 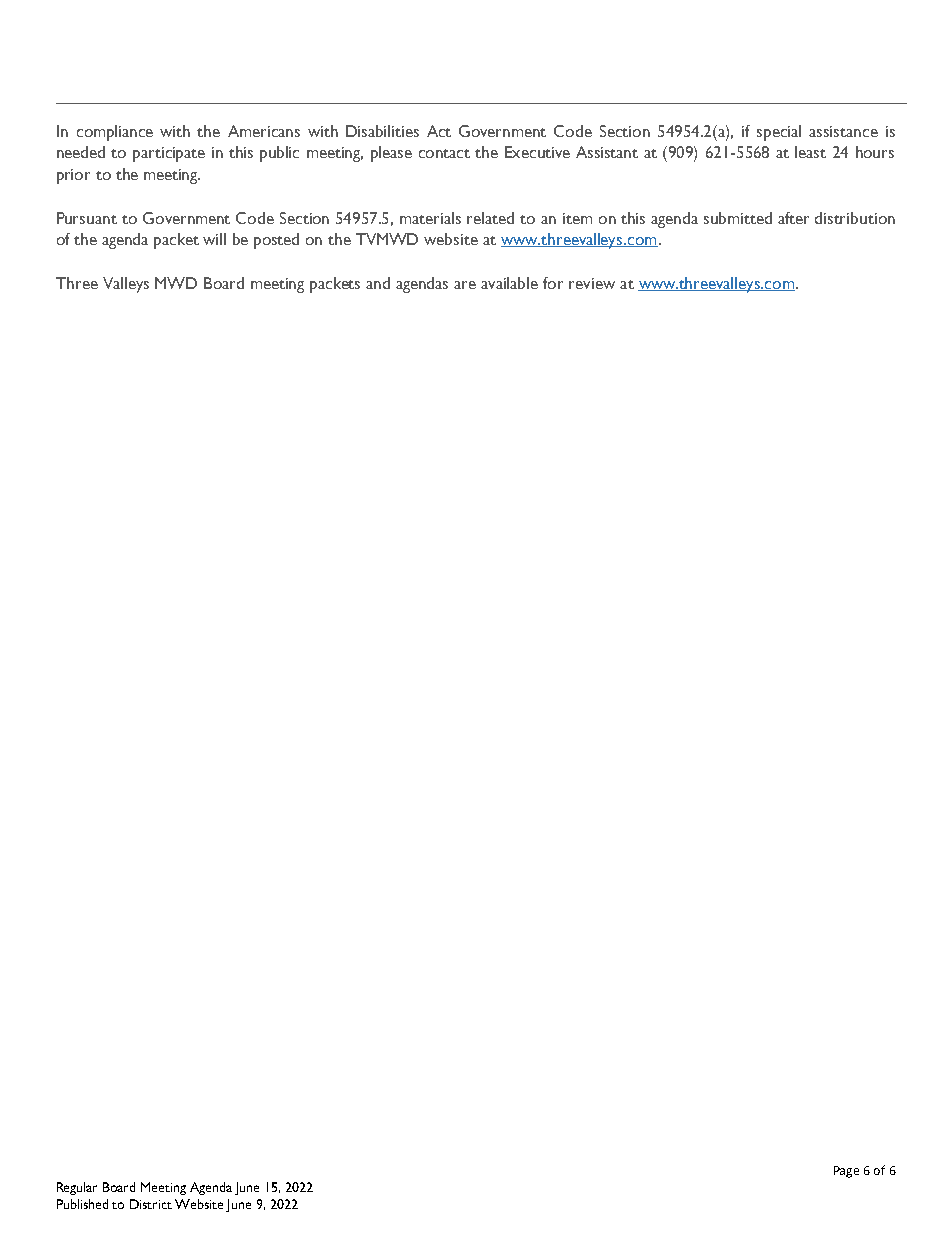 What do you see at coordinates (82, 1204) in the screenshot?
I see `Published` at bounding box center [82, 1204].
